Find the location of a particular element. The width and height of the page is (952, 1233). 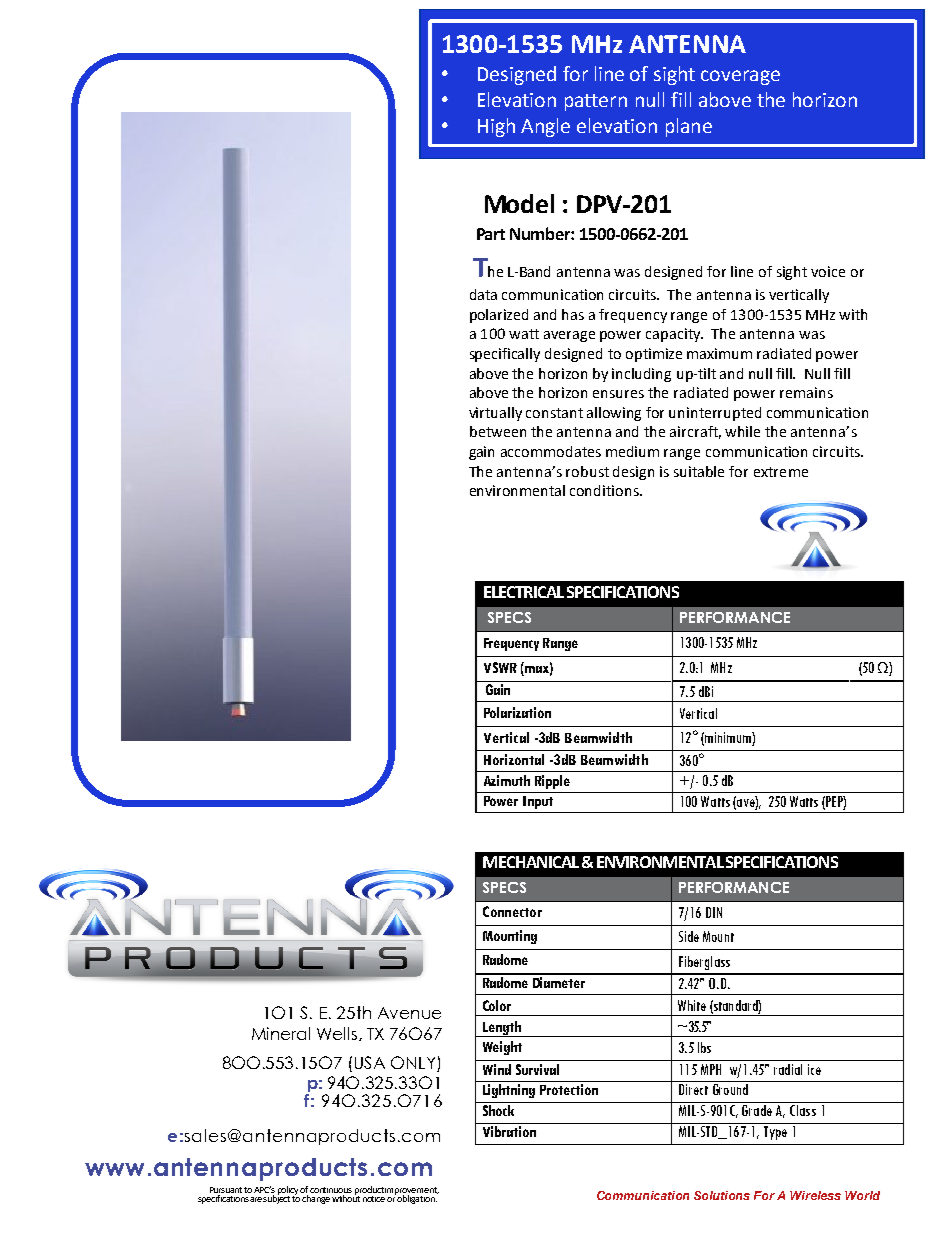

data is located at coordinates (483, 294).
